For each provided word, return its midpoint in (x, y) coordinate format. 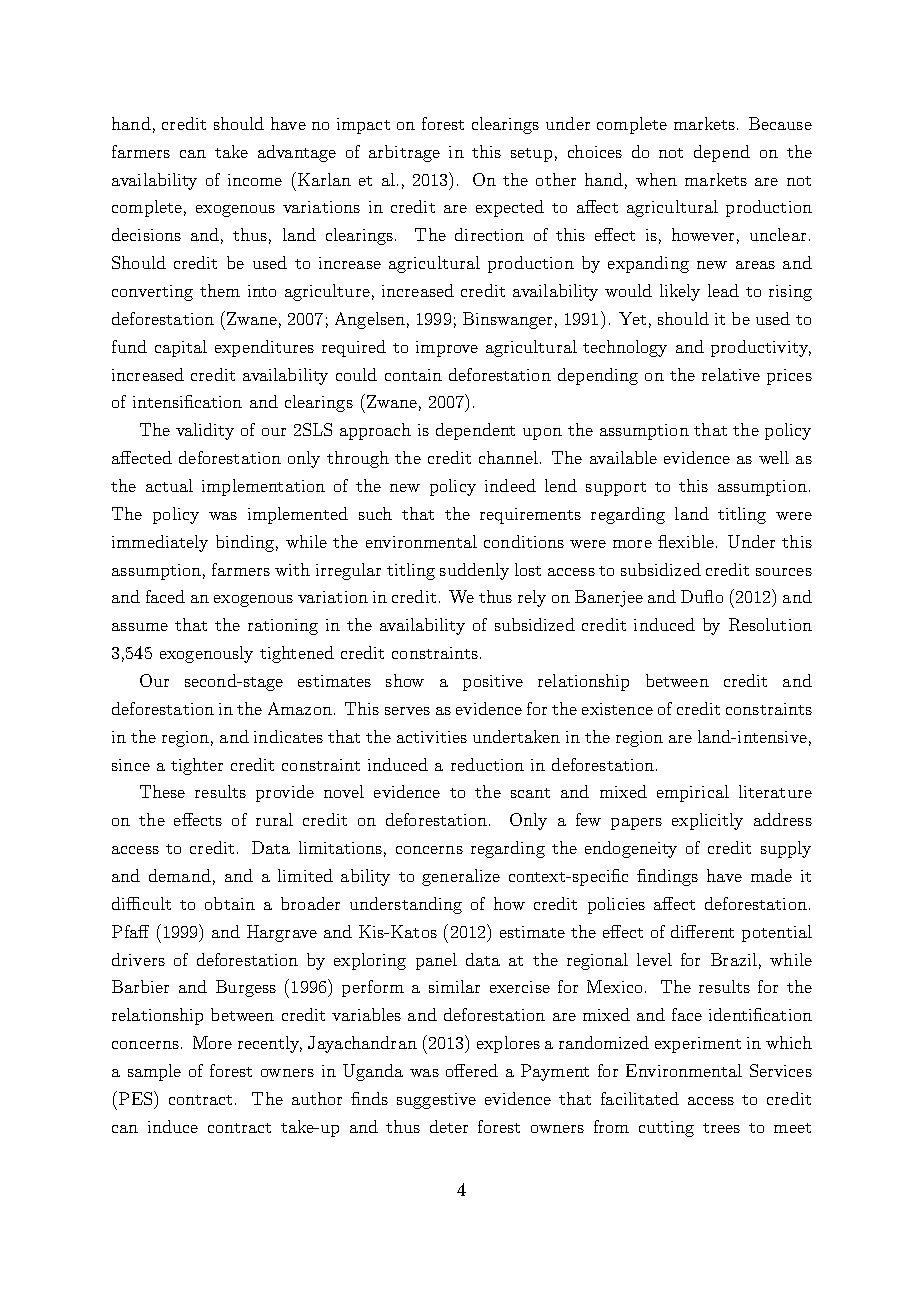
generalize (461, 877)
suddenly (474, 571)
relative (731, 374)
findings (667, 877)
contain (413, 375)
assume (140, 627)
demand (180, 875)
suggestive (436, 1101)
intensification (187, 401)
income (255, 180)
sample (154, 1072)
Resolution (770, 624)
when (656, 179)
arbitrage (404, 153)
